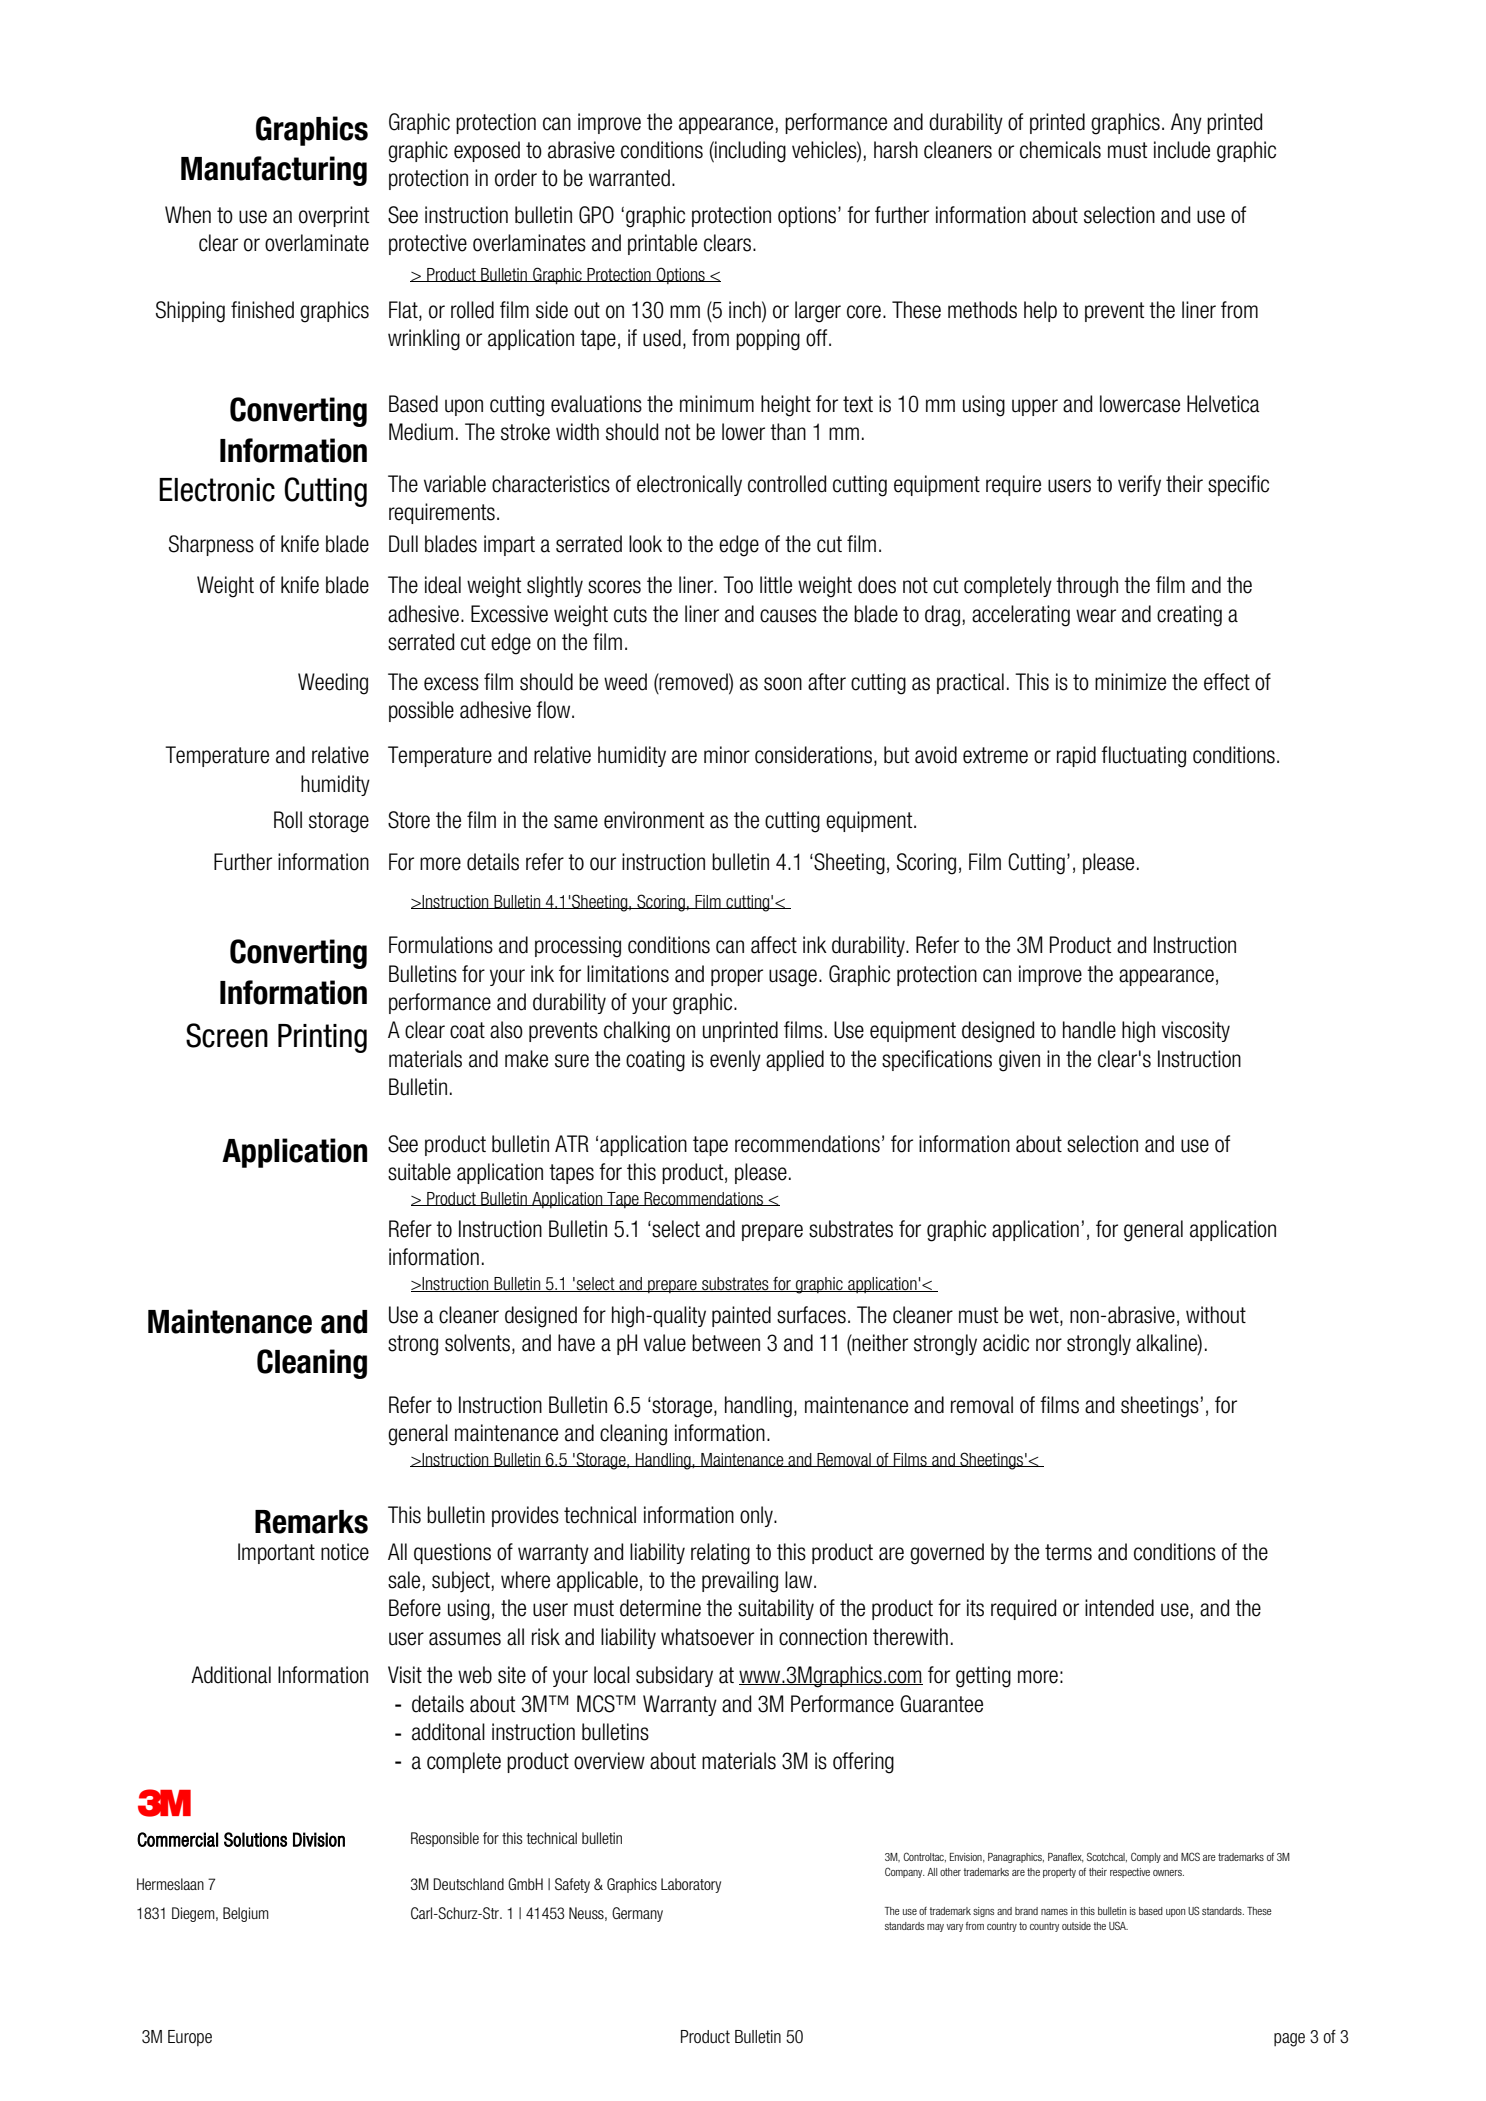  What do you see at coordinates (322, 1038) in the document?
I see `Printing` at bounding box center [322, 1038].
